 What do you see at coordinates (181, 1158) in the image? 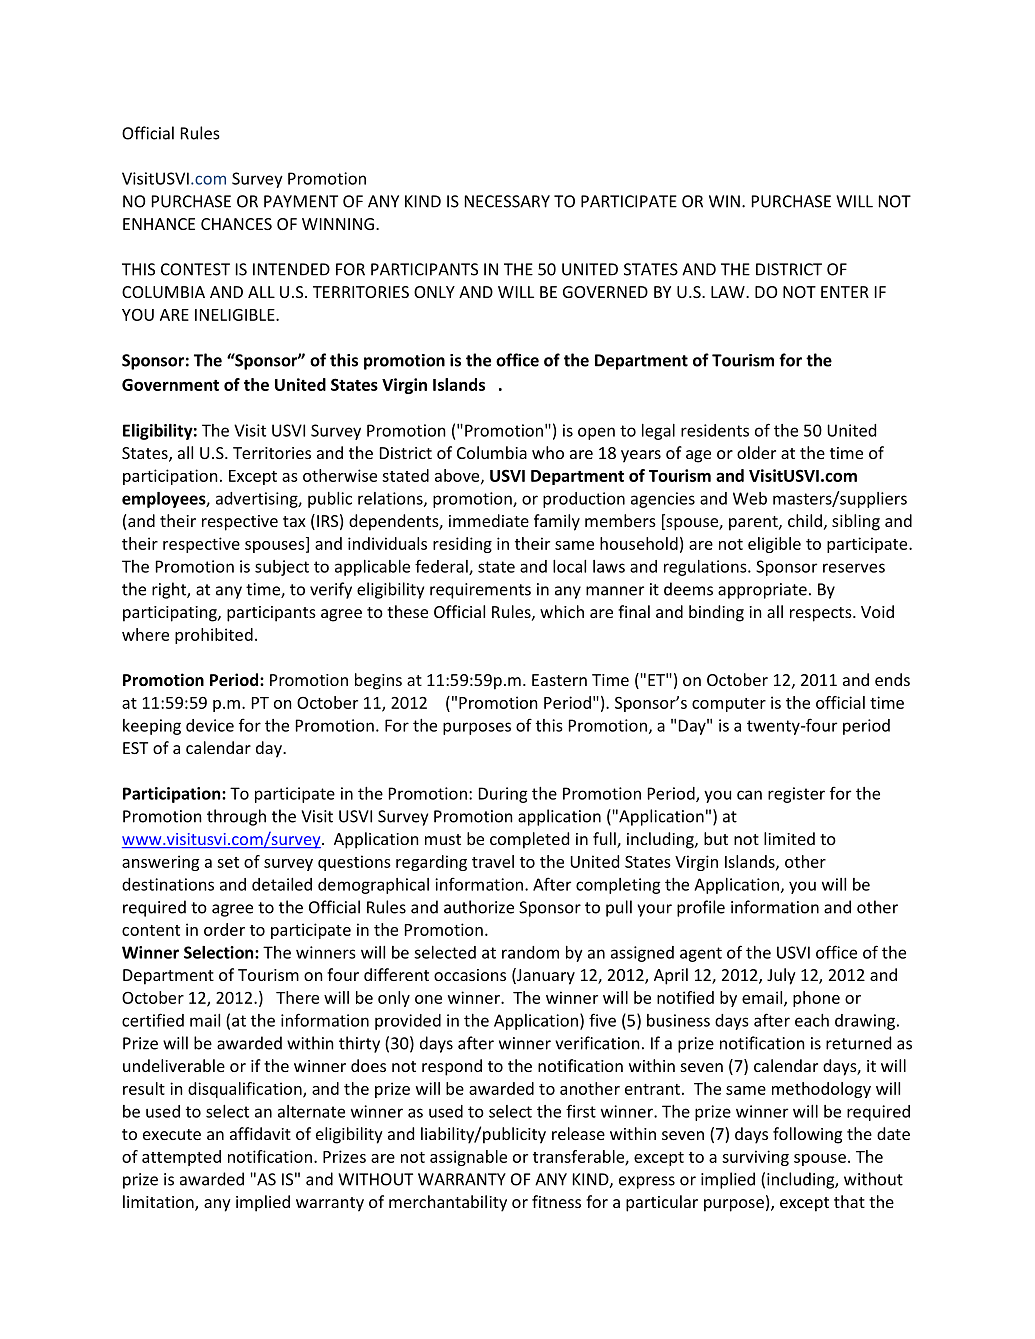
I see `attempted` at bounding box center [181, 1158].
